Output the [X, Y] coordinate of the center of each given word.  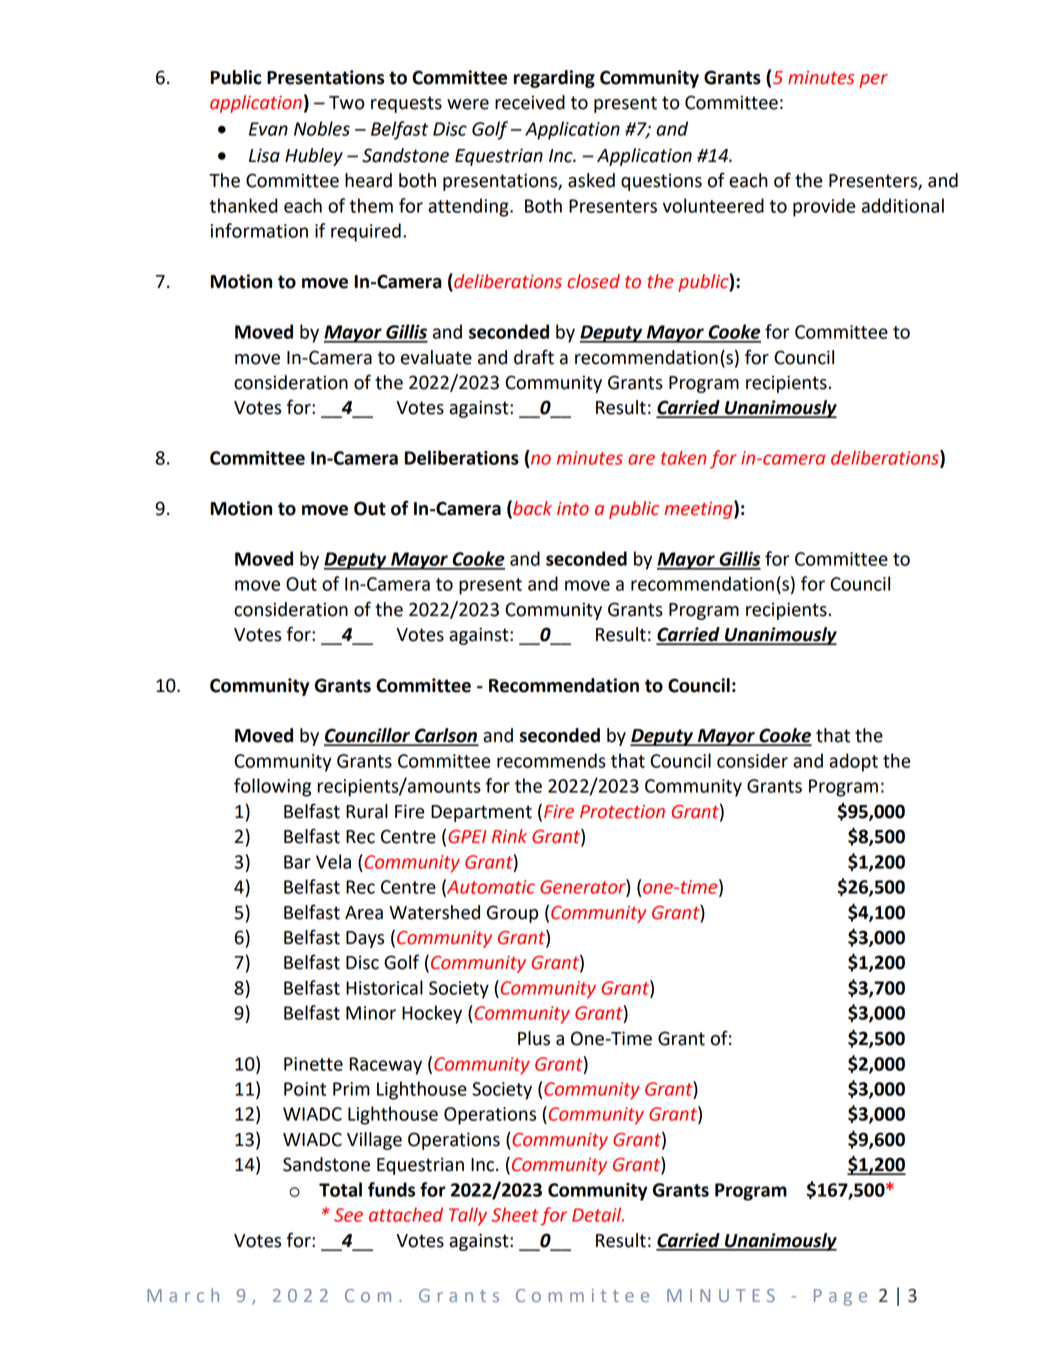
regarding [554, 79]
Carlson [446, 736]
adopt [853, 762]
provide [824, 207]
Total [340, 1189]
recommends [551, 760]
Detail [598, 1214]
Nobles [322, 128]
